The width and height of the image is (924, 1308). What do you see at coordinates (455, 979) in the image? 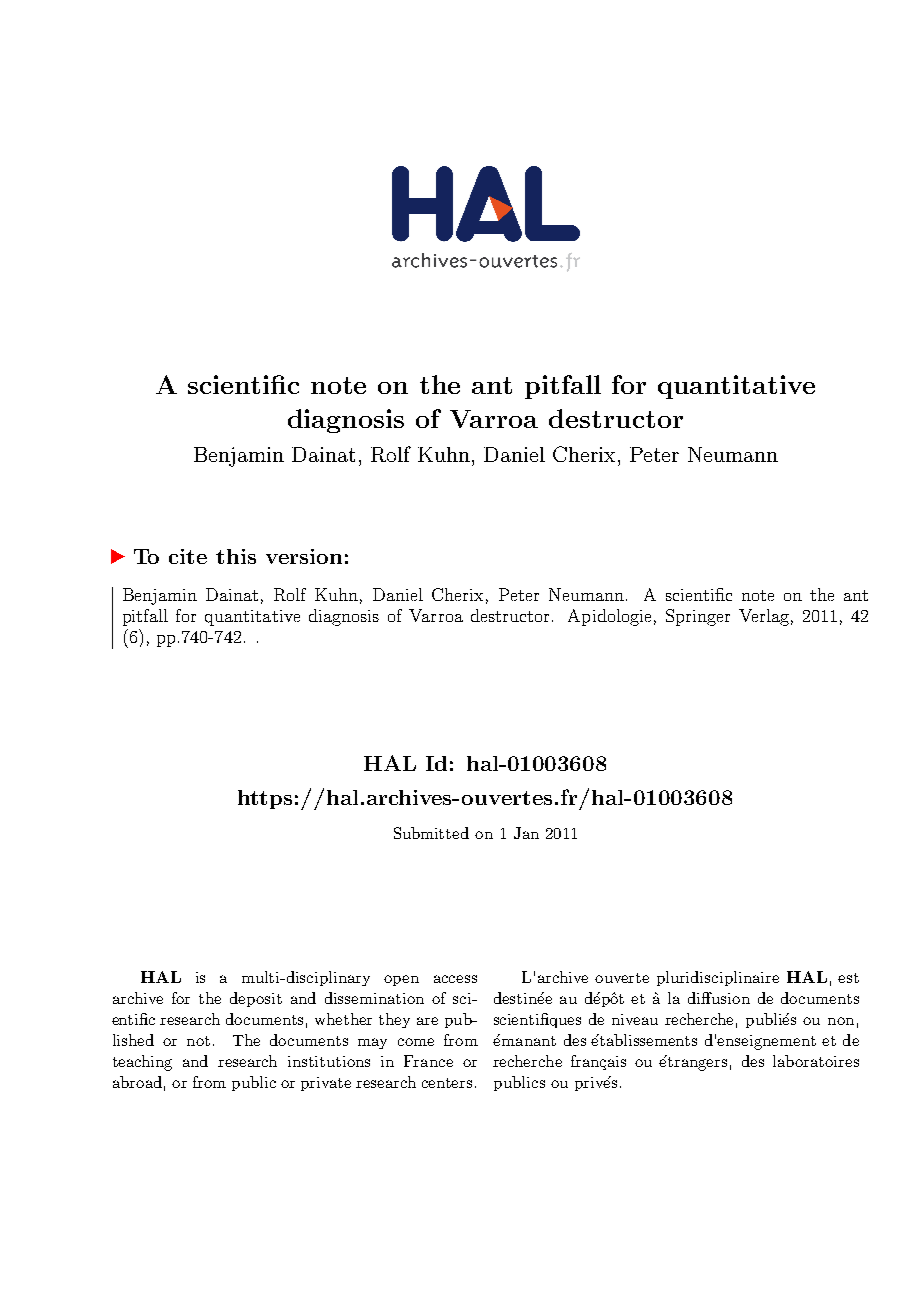
I see `access` at bounding box center [455, 979].
